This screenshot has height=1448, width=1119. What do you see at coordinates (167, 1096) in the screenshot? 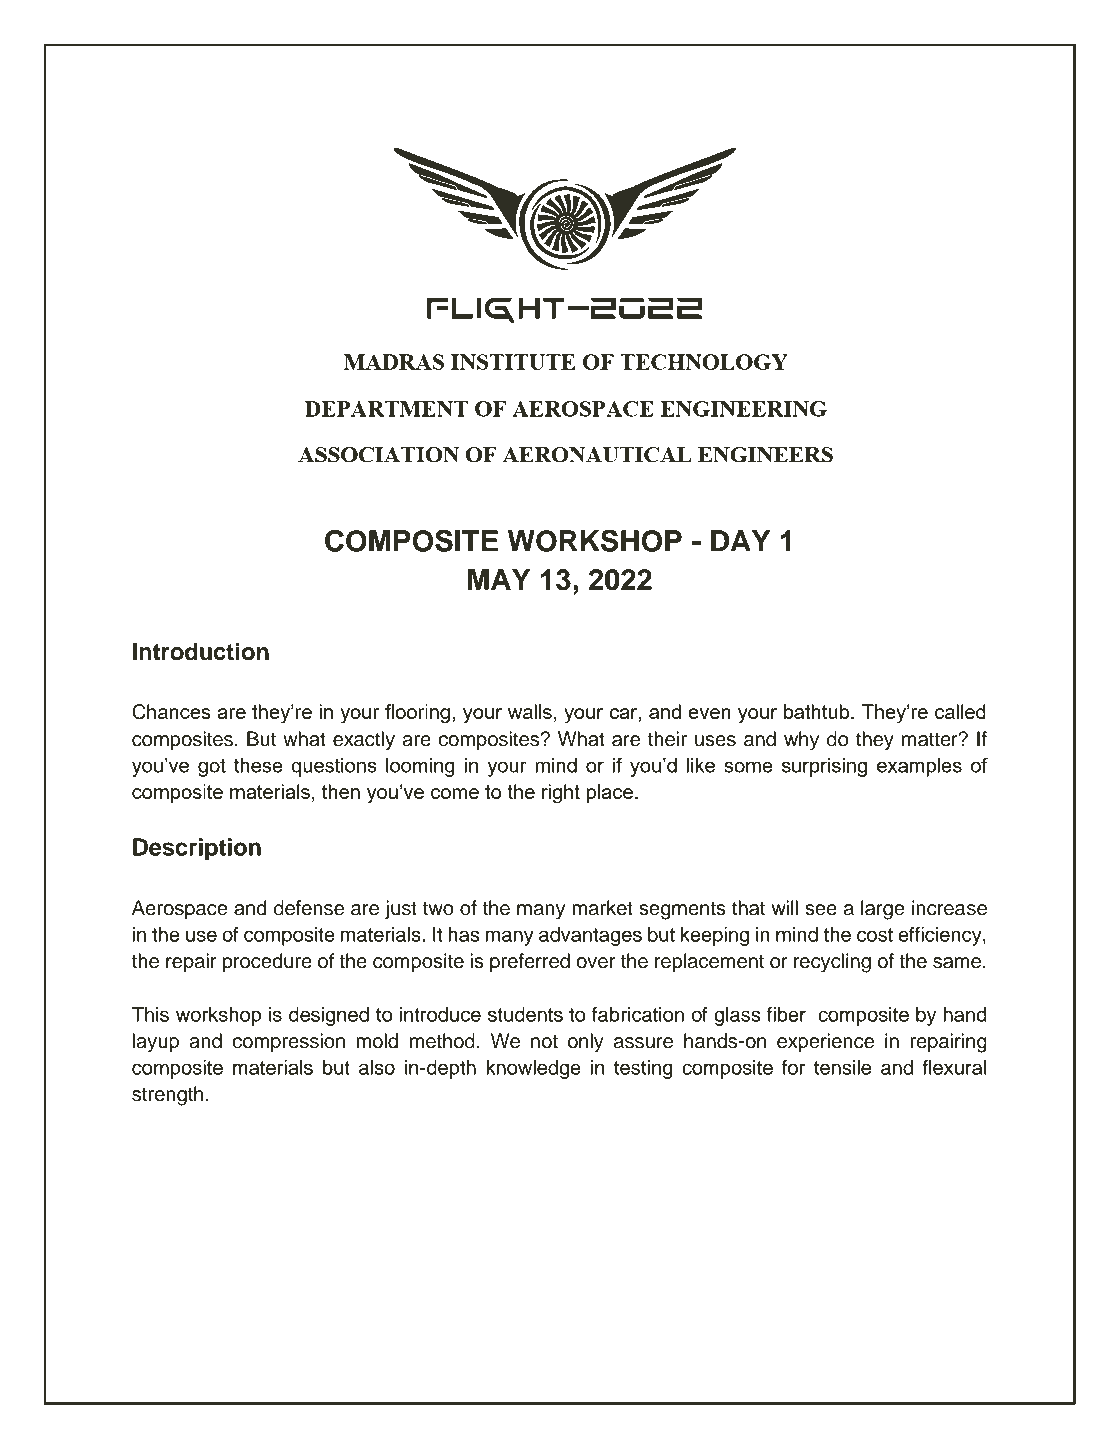
I see `strength` at bounding box center [167, 1096].
